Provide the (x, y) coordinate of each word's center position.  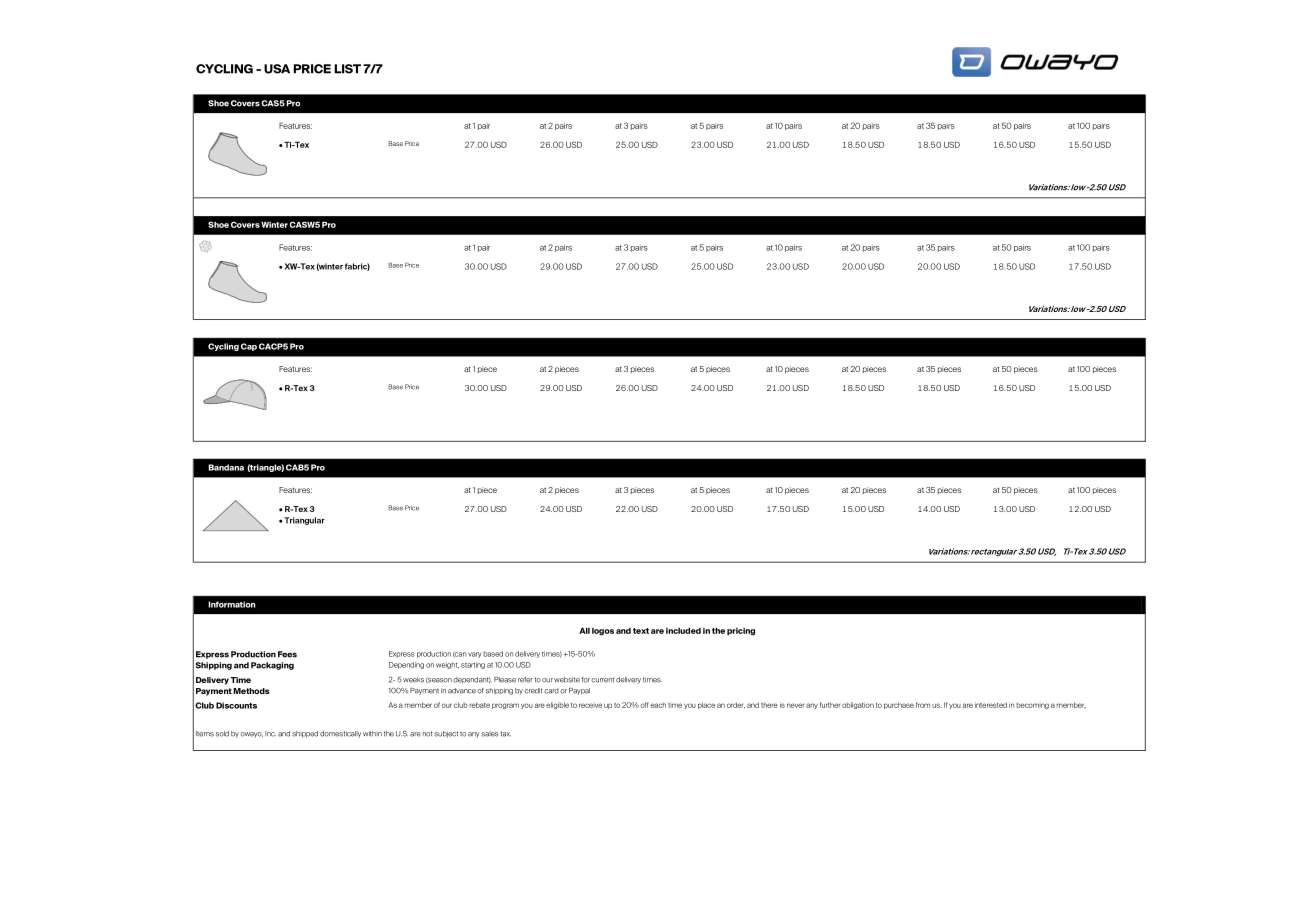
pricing (741, 632)
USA (277, 69)
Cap (249, 347)
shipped (305, 734)
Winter (274, 224)
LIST (348, 69)
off (644, 705)
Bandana (226, 467)
